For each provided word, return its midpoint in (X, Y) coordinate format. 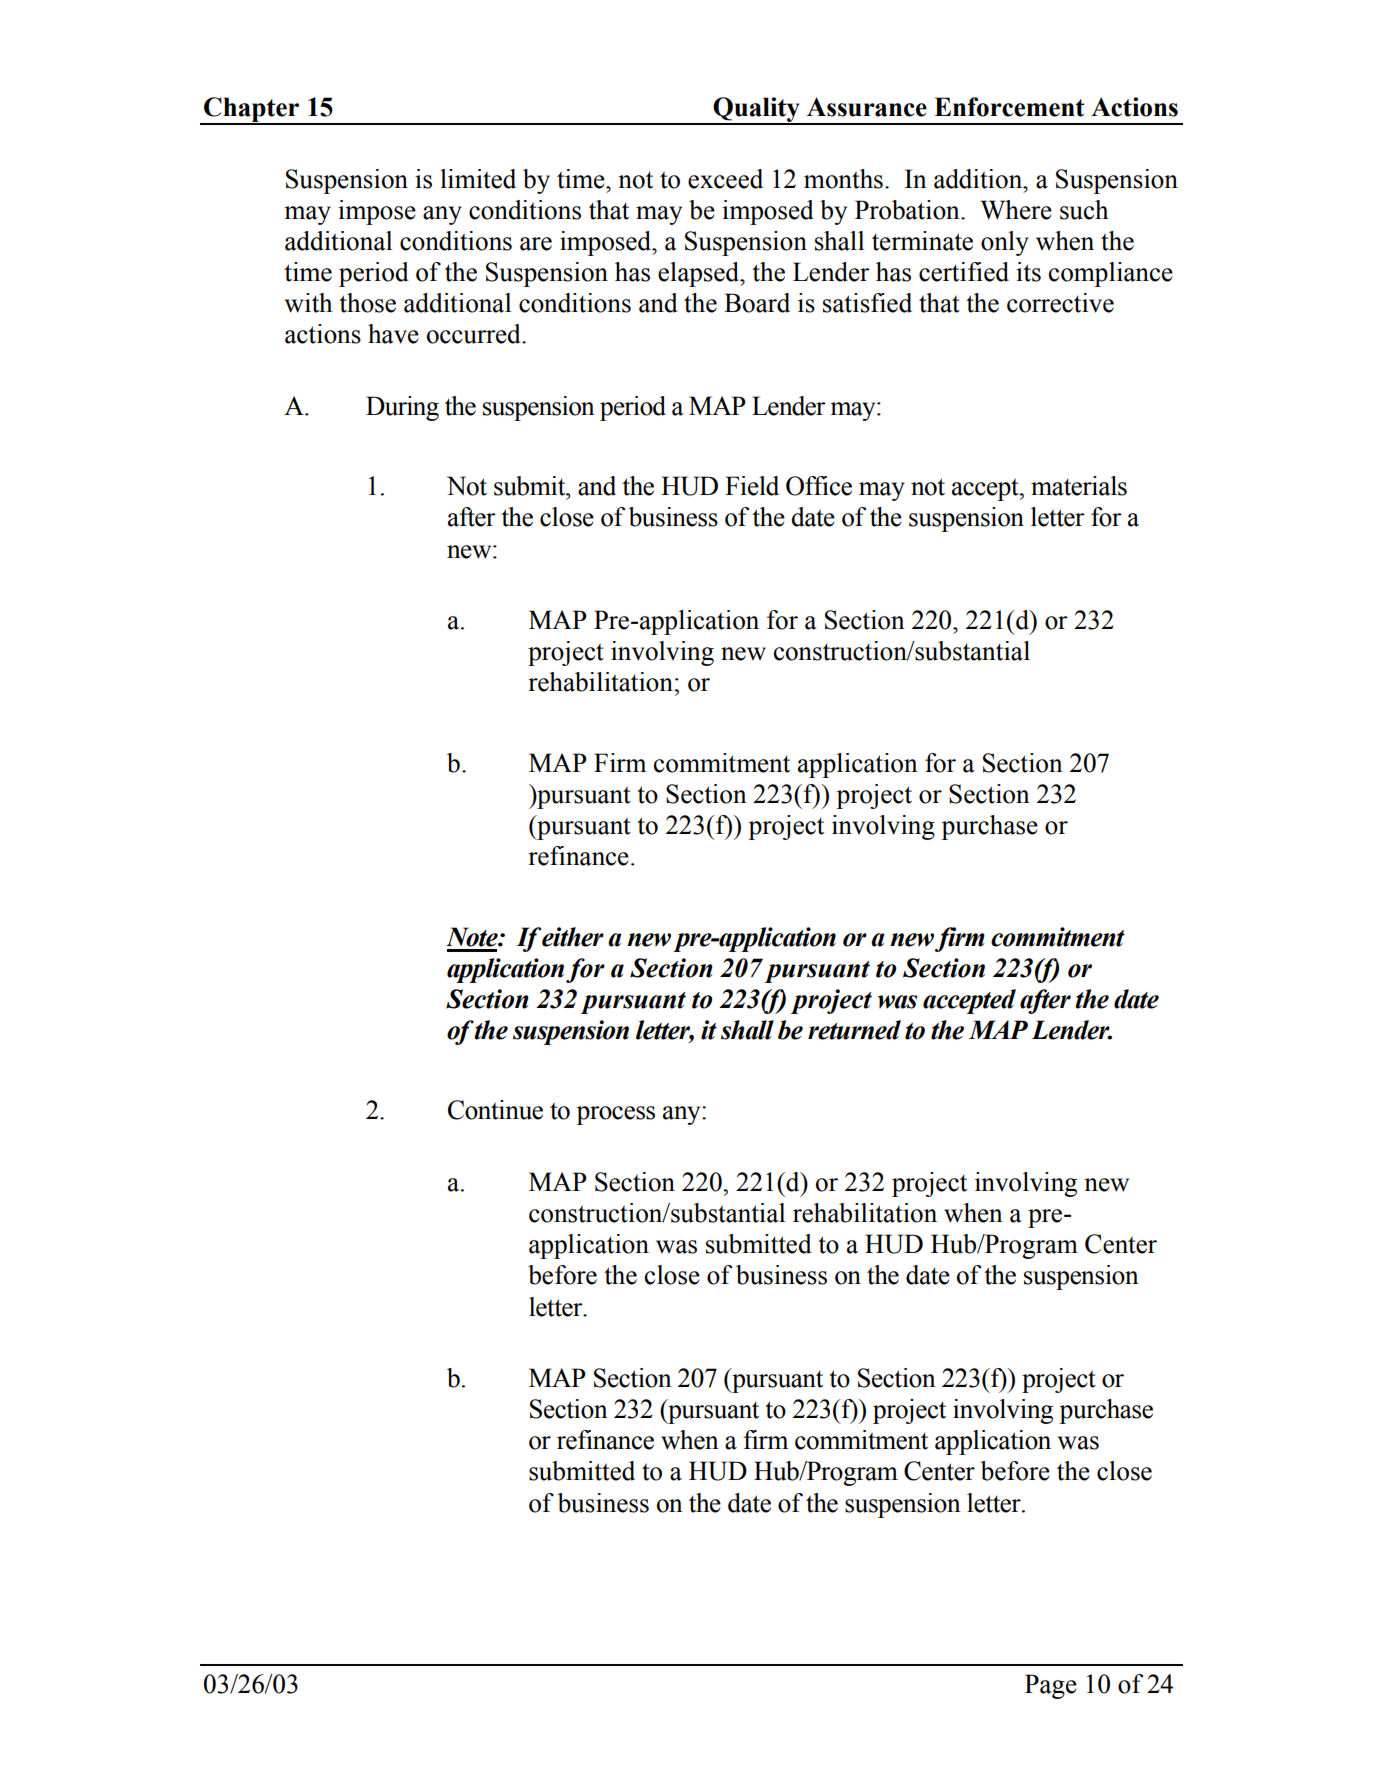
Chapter (252, 110)
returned (854, 1030)
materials (1079, 486)
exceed (725, 179)
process (615, 1115)
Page (1051, 1686)
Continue (495, 1110)
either (573, 937)
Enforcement (1009, 107)
